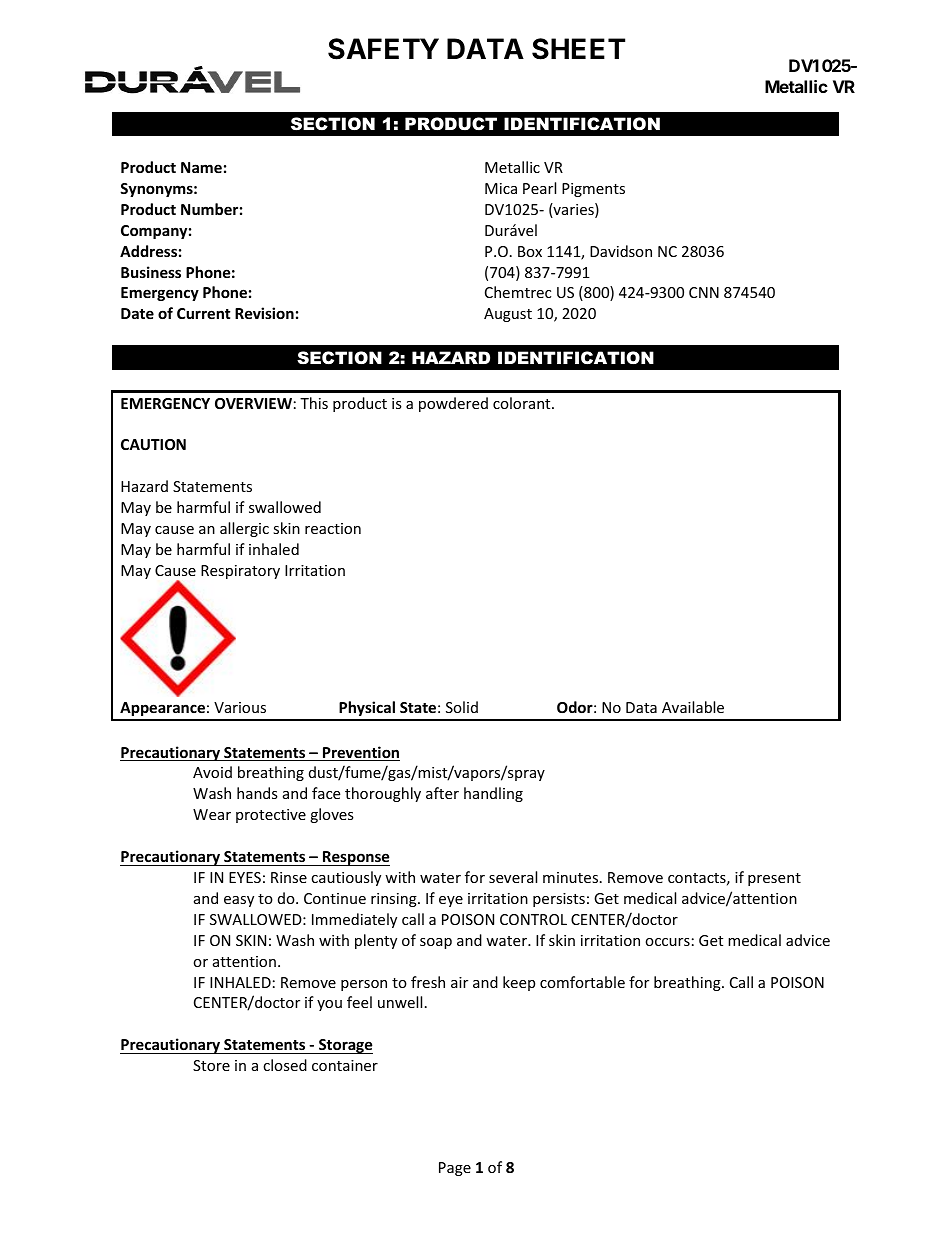 The height and width of the image is (1233, 952). I want to click on Name, so click(201, 167).
